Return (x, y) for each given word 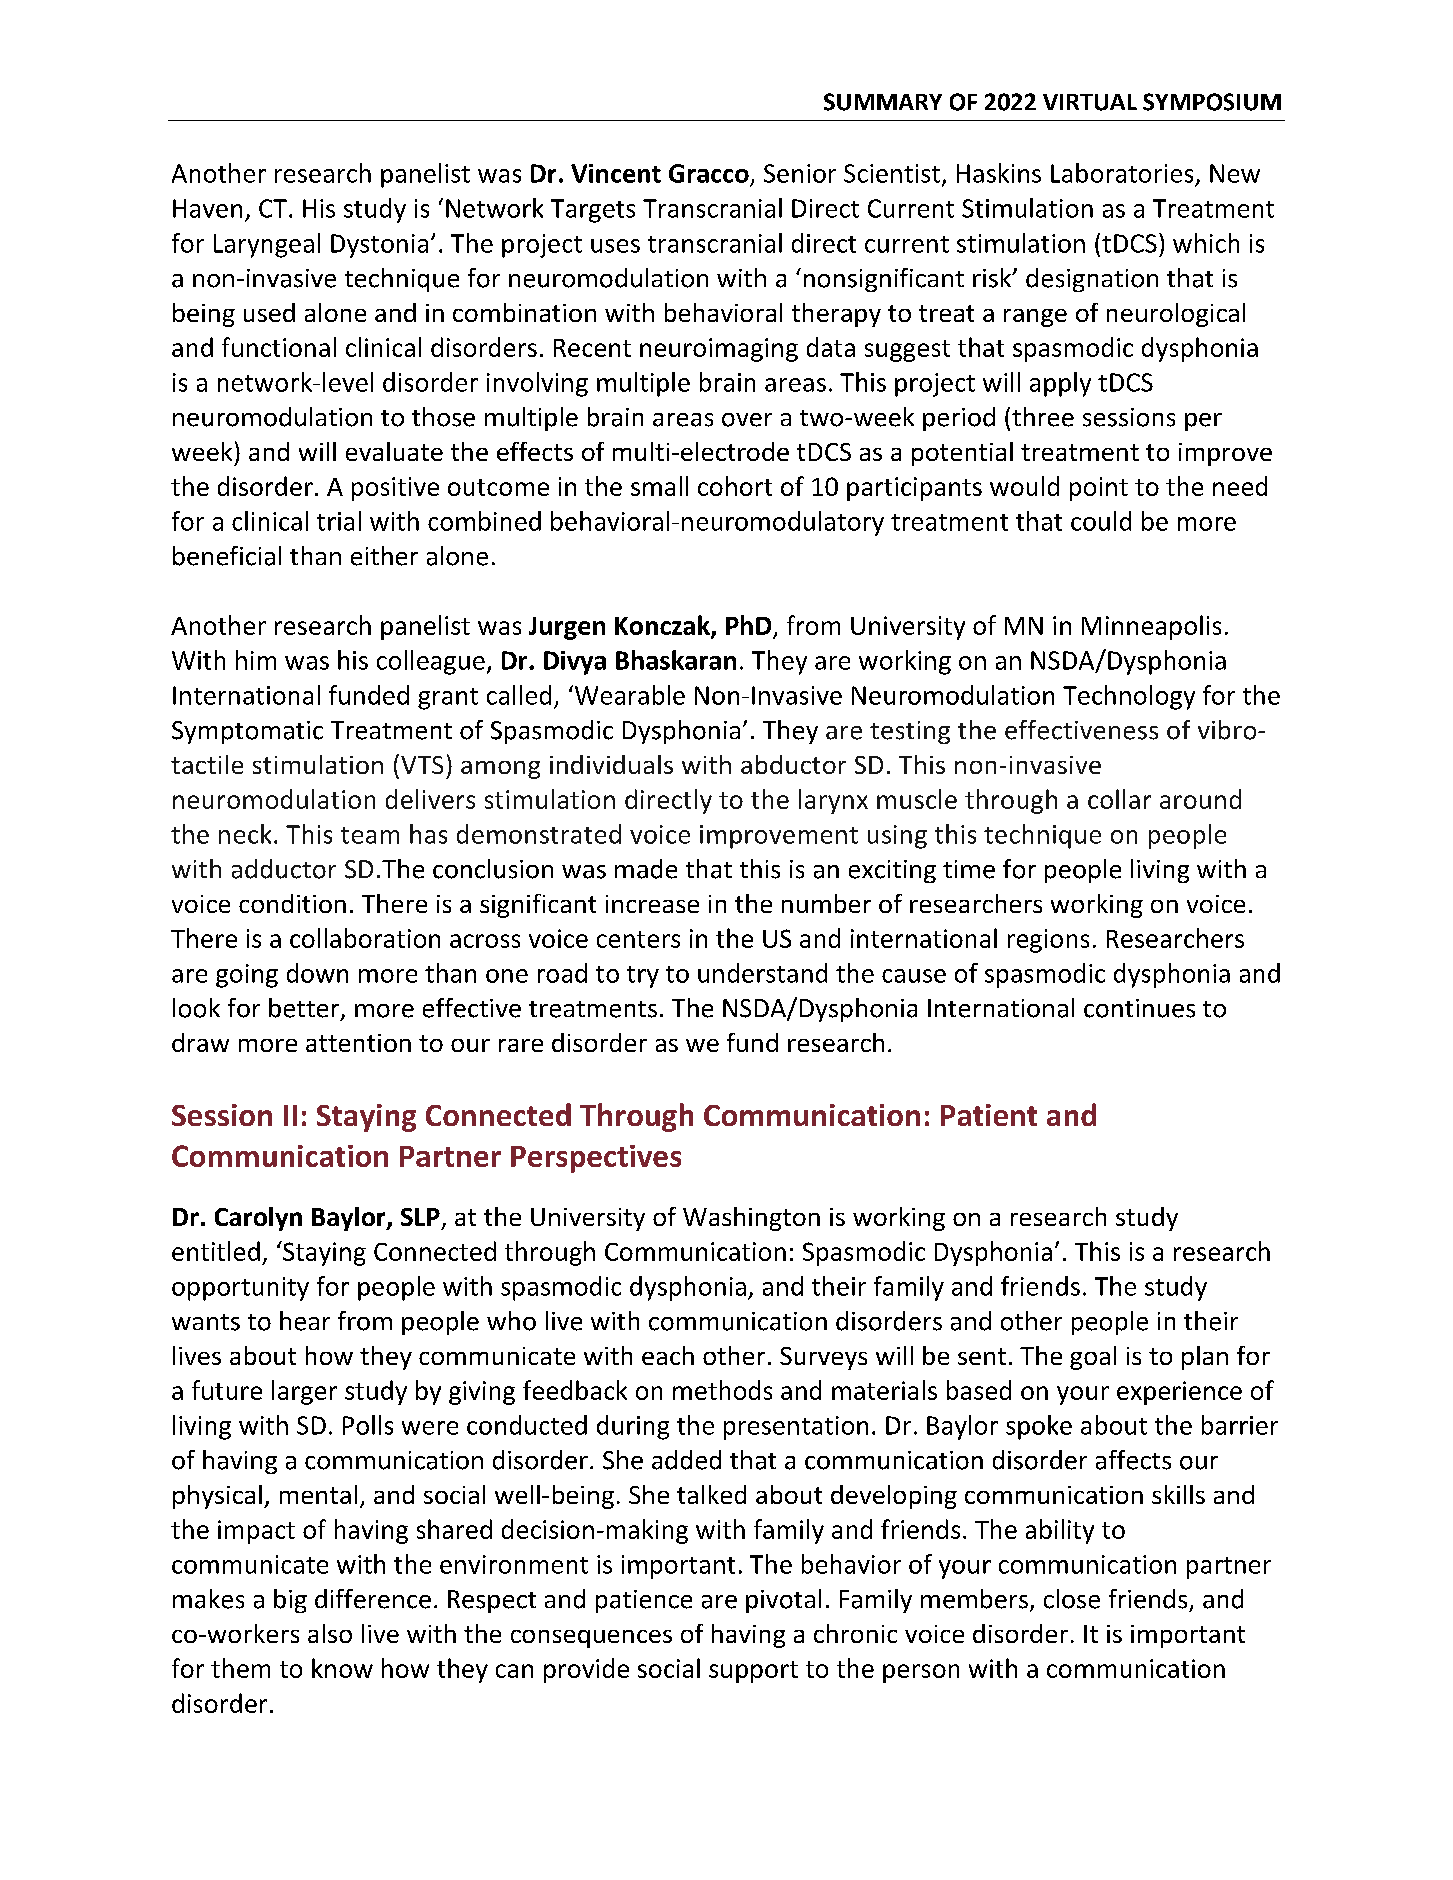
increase (652, 904)
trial (339, 521)
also (330, 1633)
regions (1048, 941)
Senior (800, 173)
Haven (207, 208)
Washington (751, 1219)
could (1101, 521)
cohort (735, 486)
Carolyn (258, 1219)
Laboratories (1122, 173)
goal (1093, 1358)
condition (292, 903)
